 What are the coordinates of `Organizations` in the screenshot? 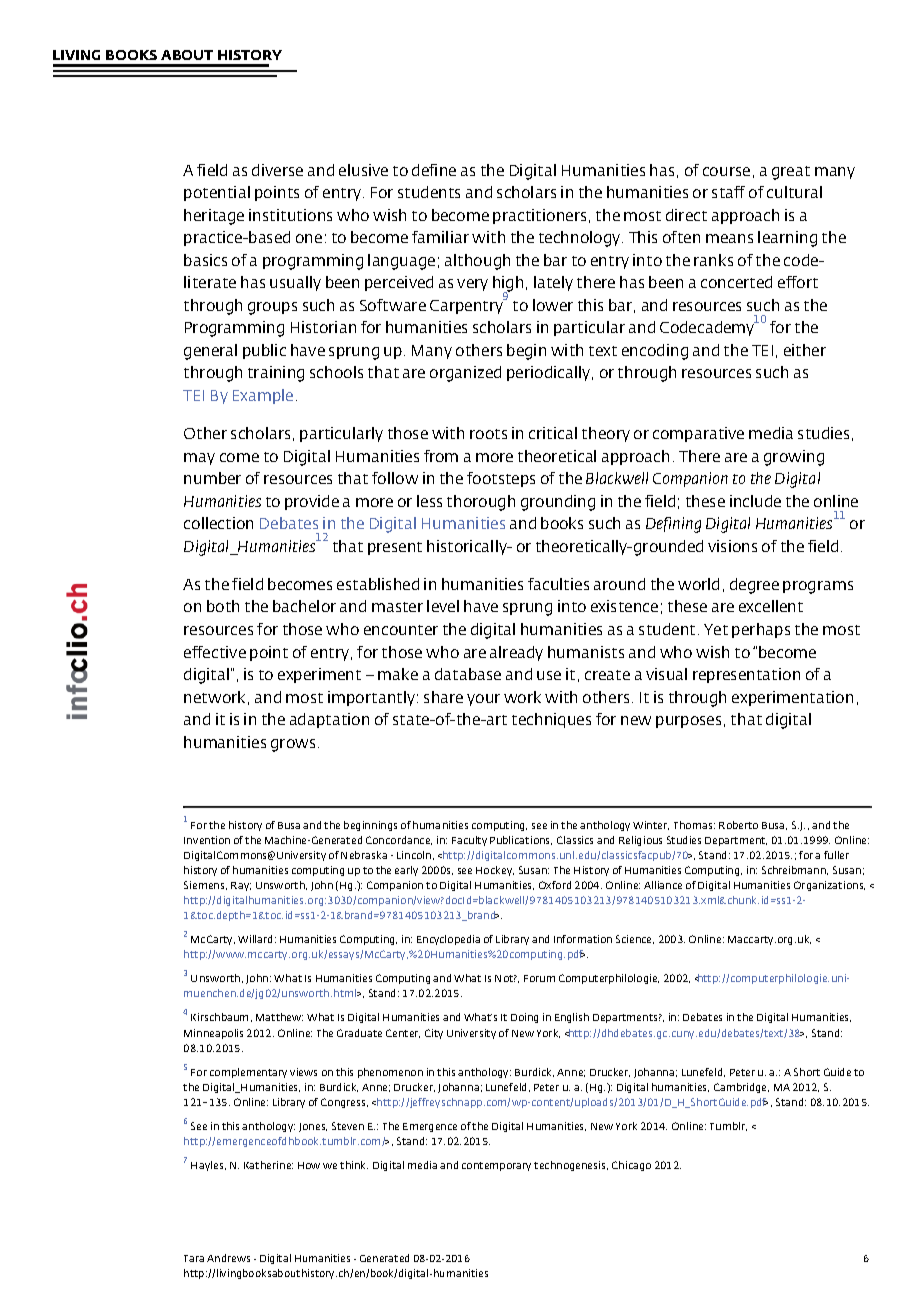 It's located at (829, 886).
